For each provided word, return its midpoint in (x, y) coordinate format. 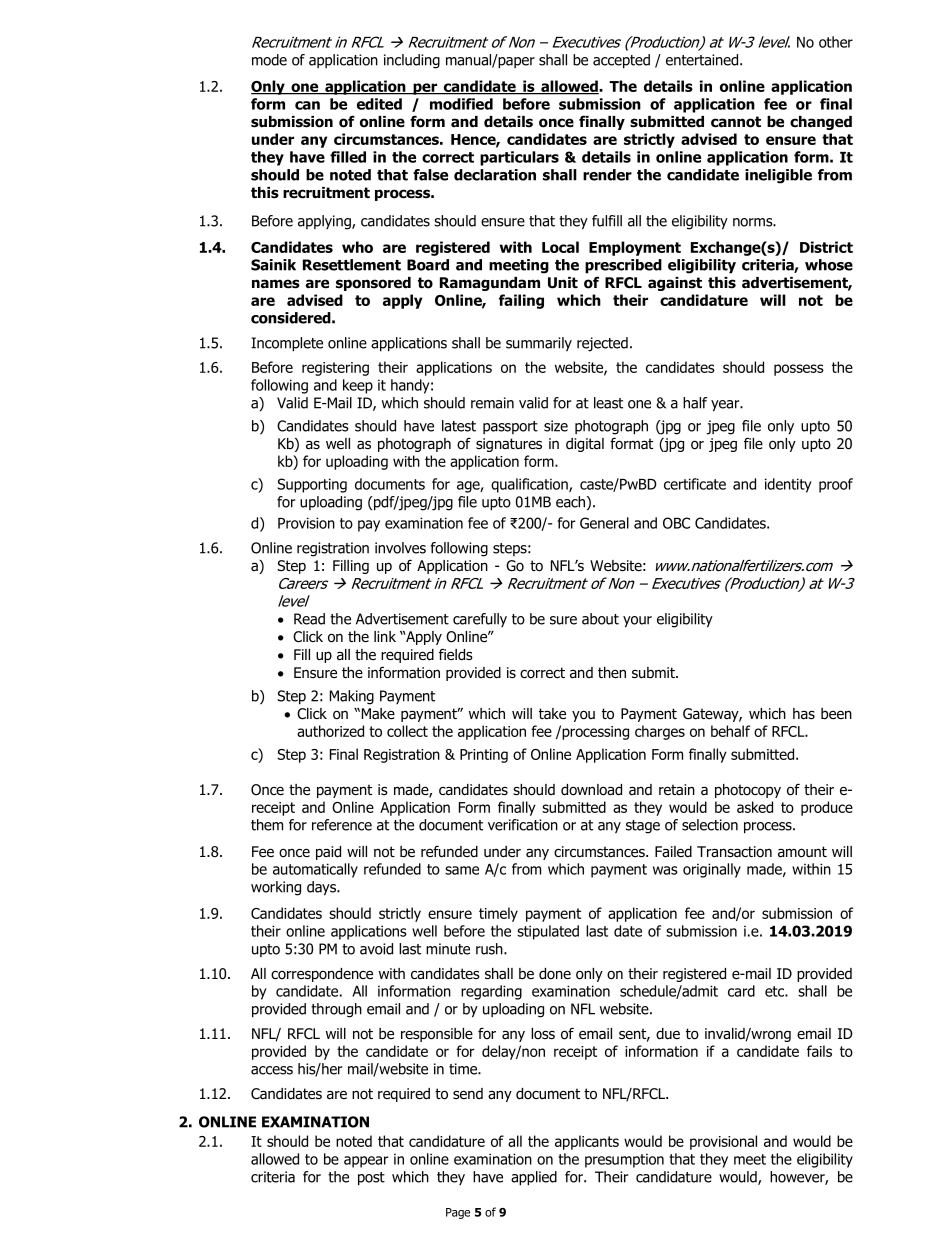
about (600, 619)
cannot (736, 122)
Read (309, 619)
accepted (621, 61)
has (804, 714)
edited (379, 104)
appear (366, 1162)
